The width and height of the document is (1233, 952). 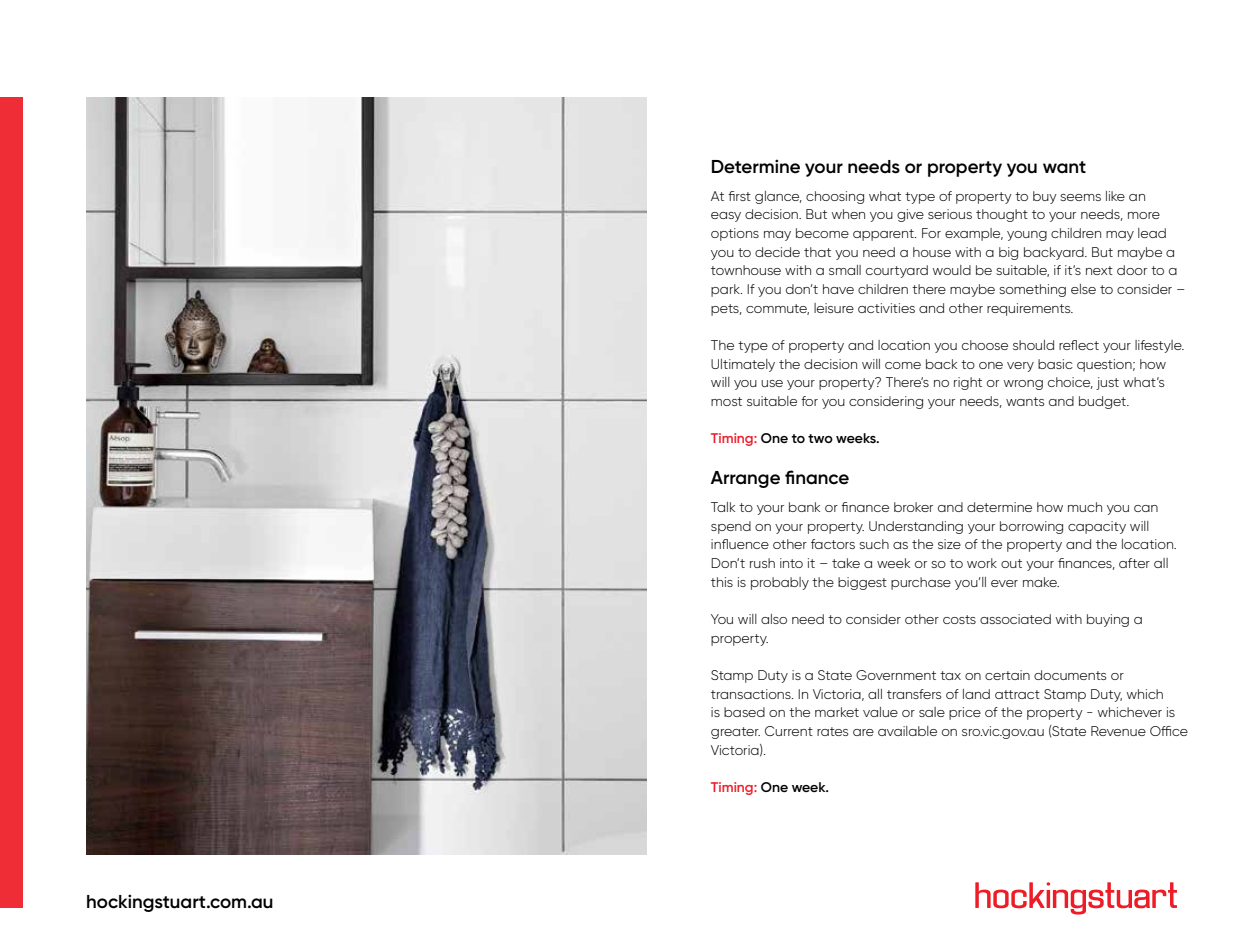 I want to click on probably, so click(x=780, y=583).
